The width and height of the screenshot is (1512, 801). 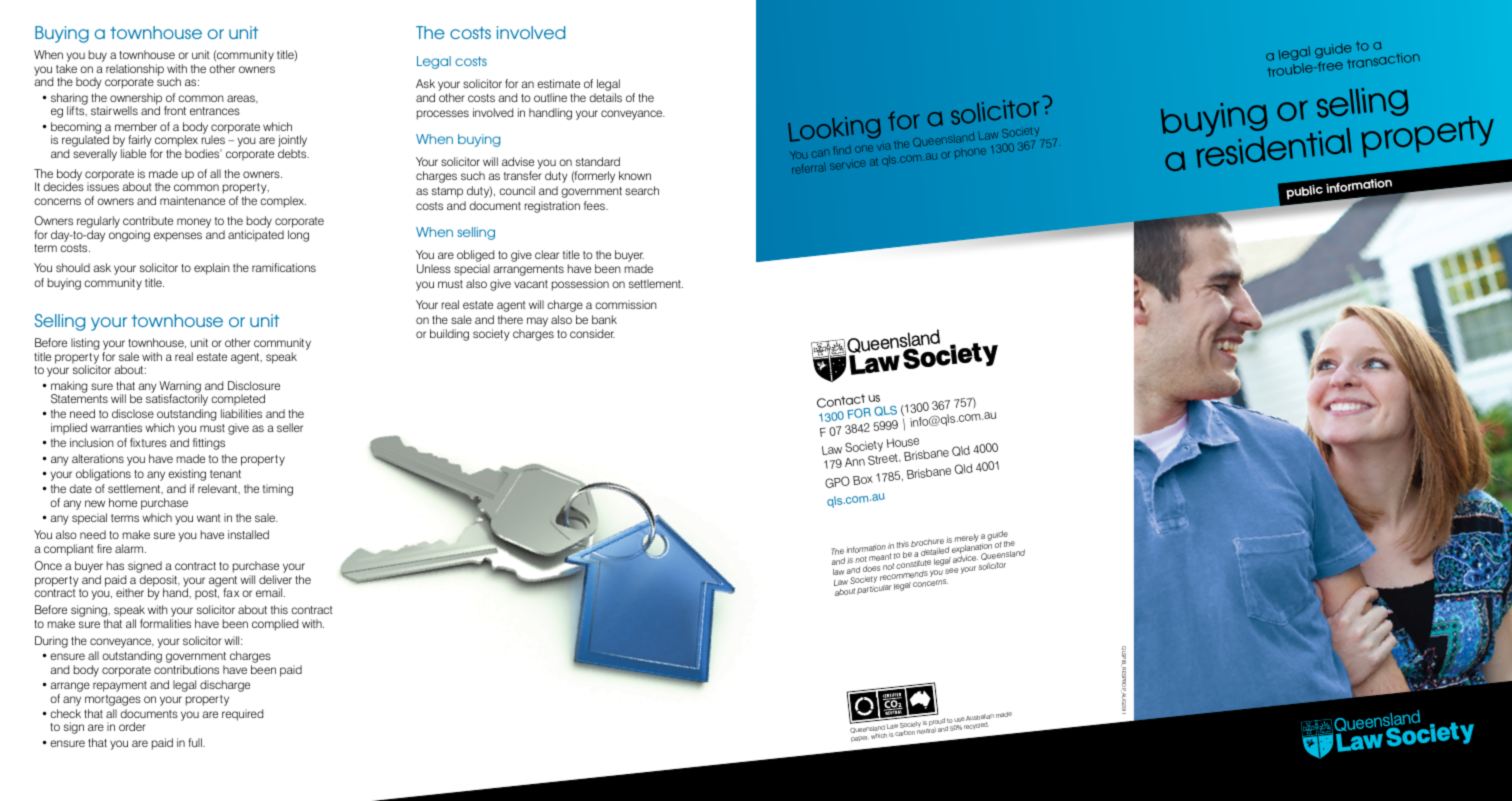 I want to click on relationship, so click(x=135, y=70).
